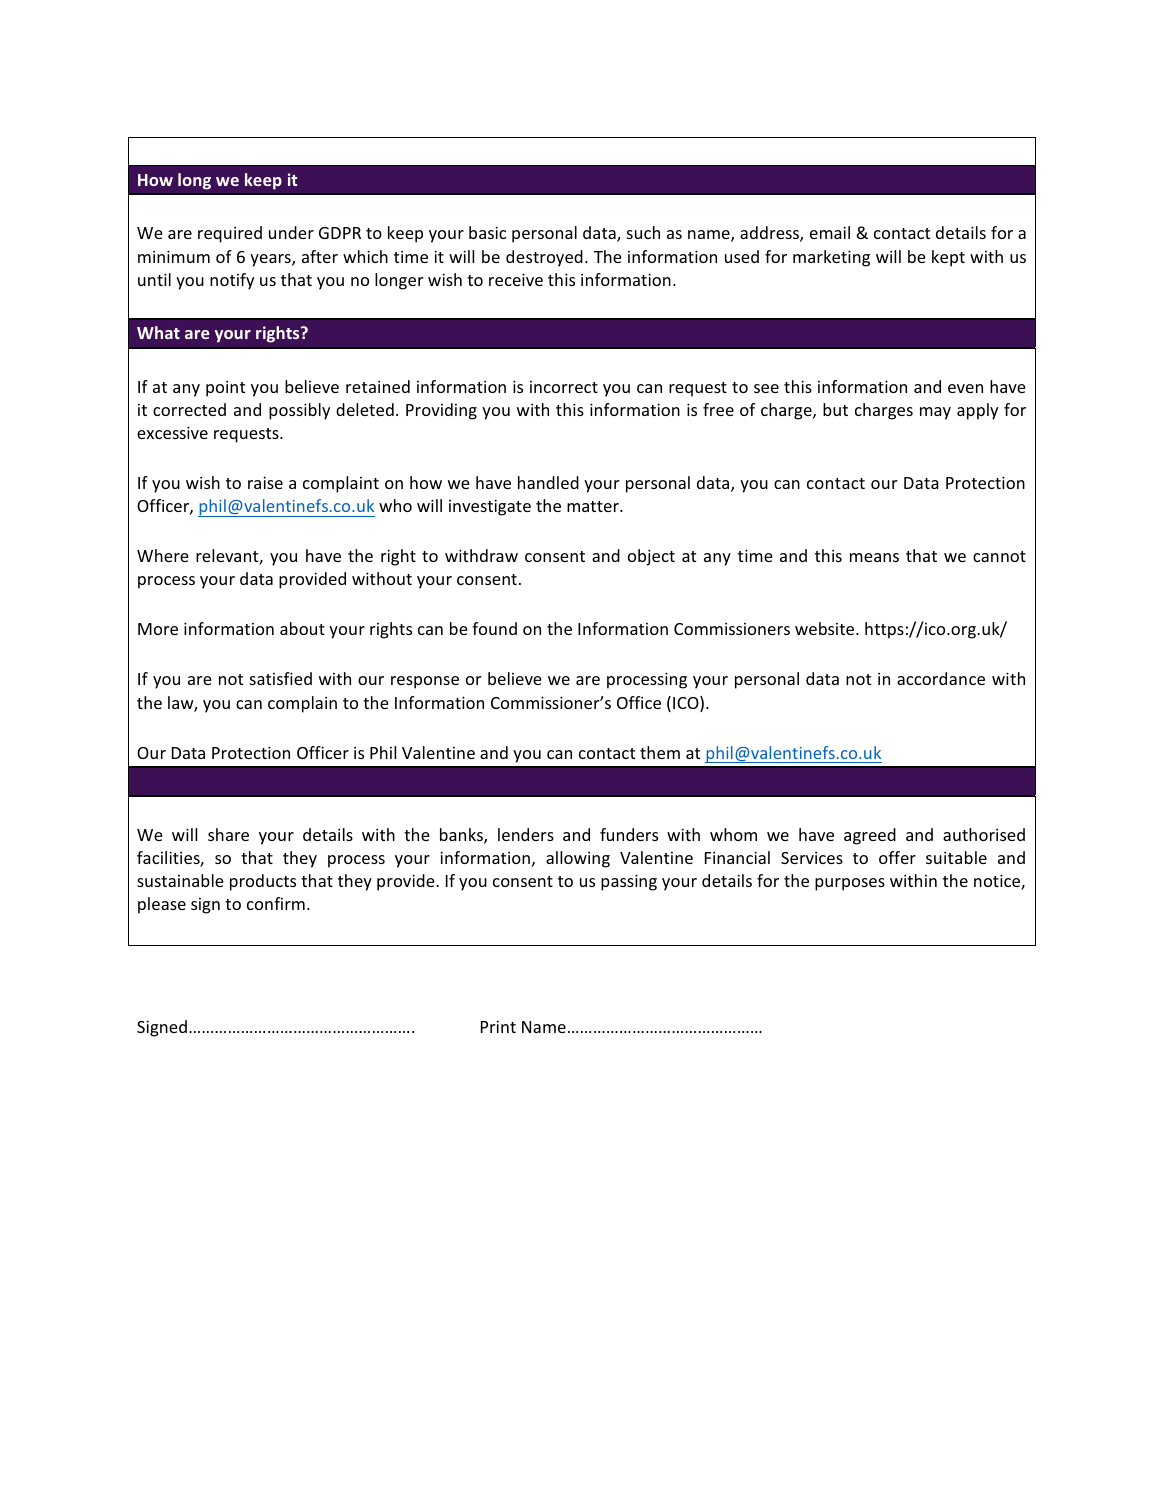 This screenshot has width=1164, height=1506. What do you see at coordinates (228, 834) in the screenshot?
I see `share` at bounding box center [228, 834].
